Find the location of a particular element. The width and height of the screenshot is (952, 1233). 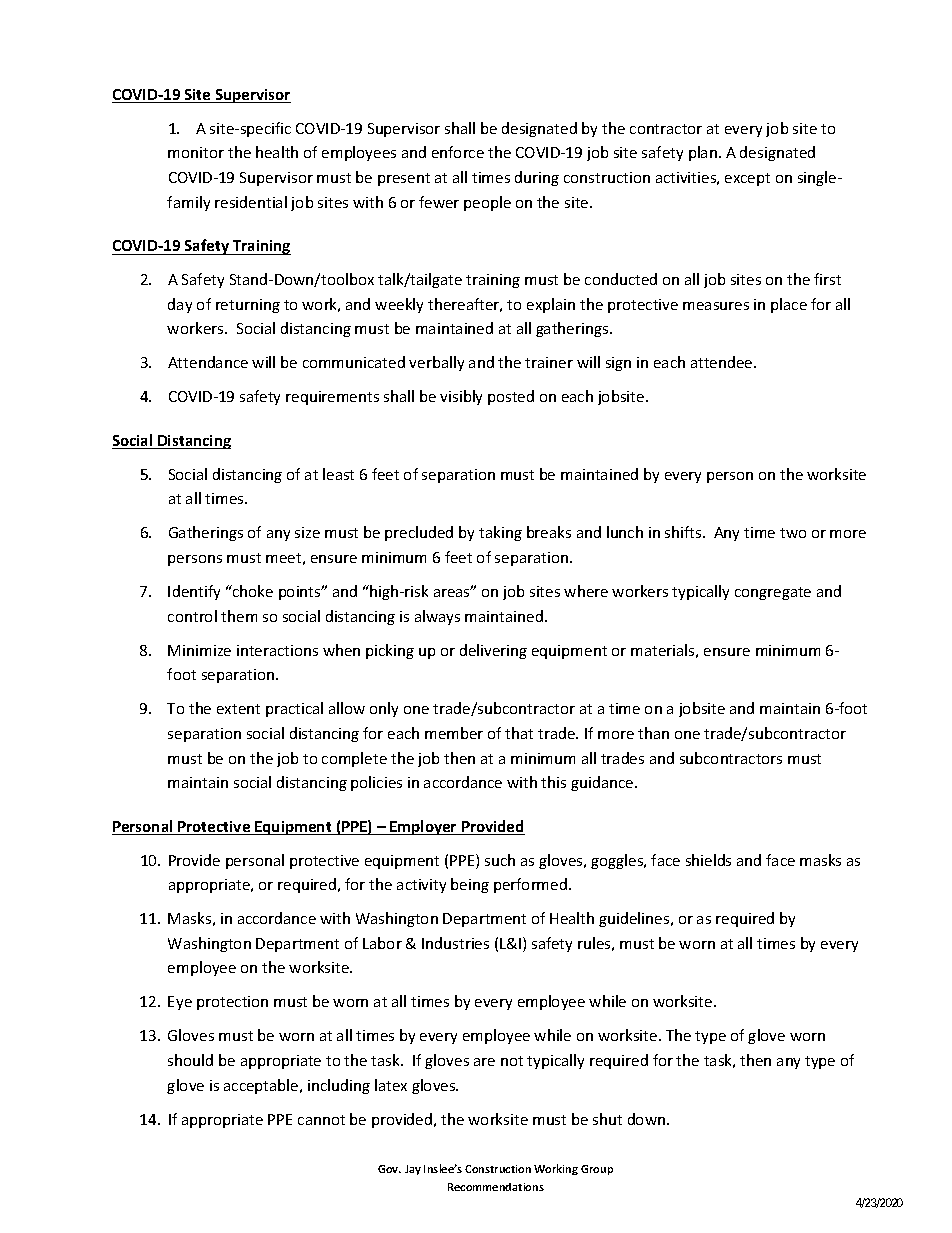

shields is located at coordinates (708, 860).
